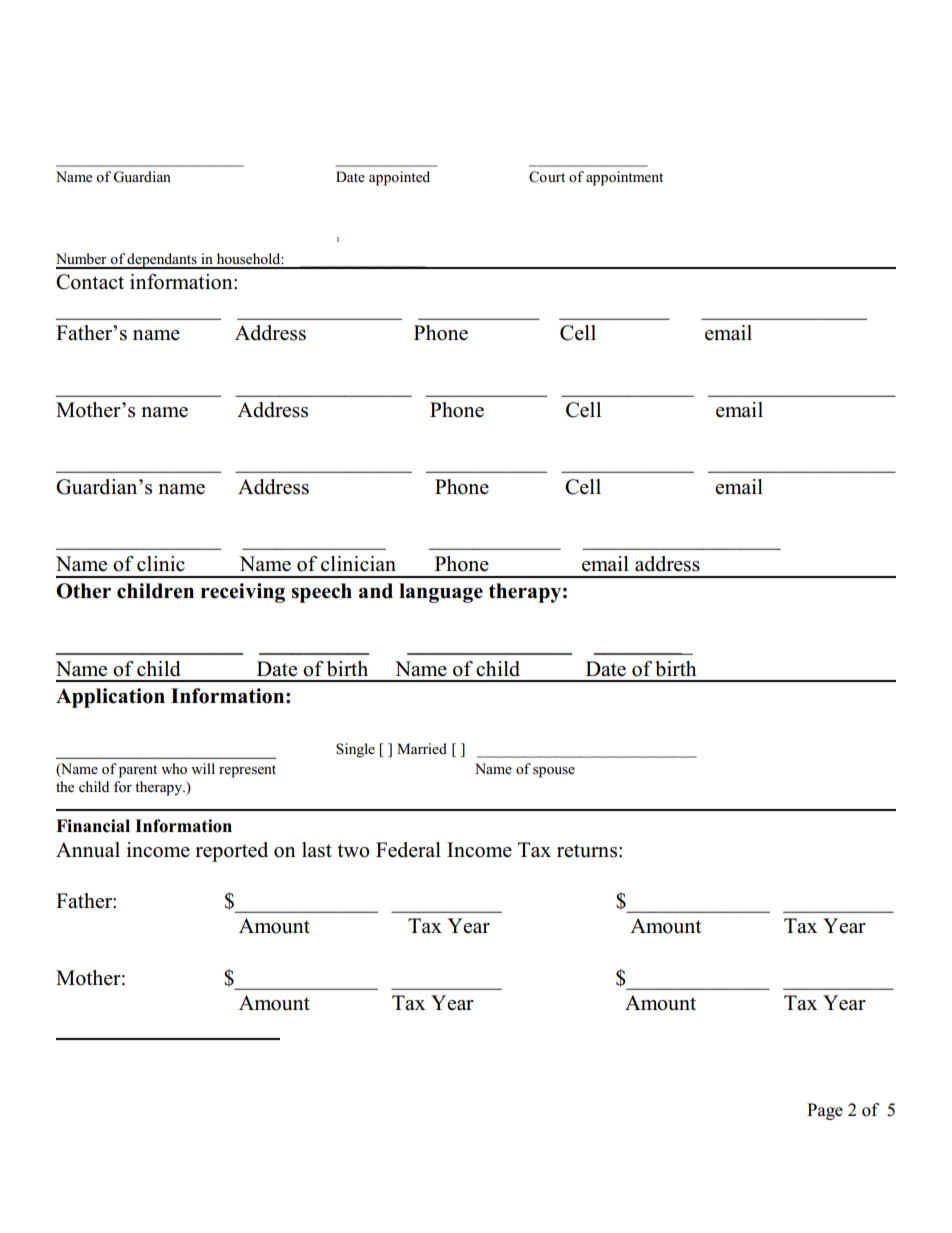 This screenshot has height=1233, width=952. What do you see at coordinates (231, 852) in the screenshot?
I see `reported` at bounding box center [231, 852].
